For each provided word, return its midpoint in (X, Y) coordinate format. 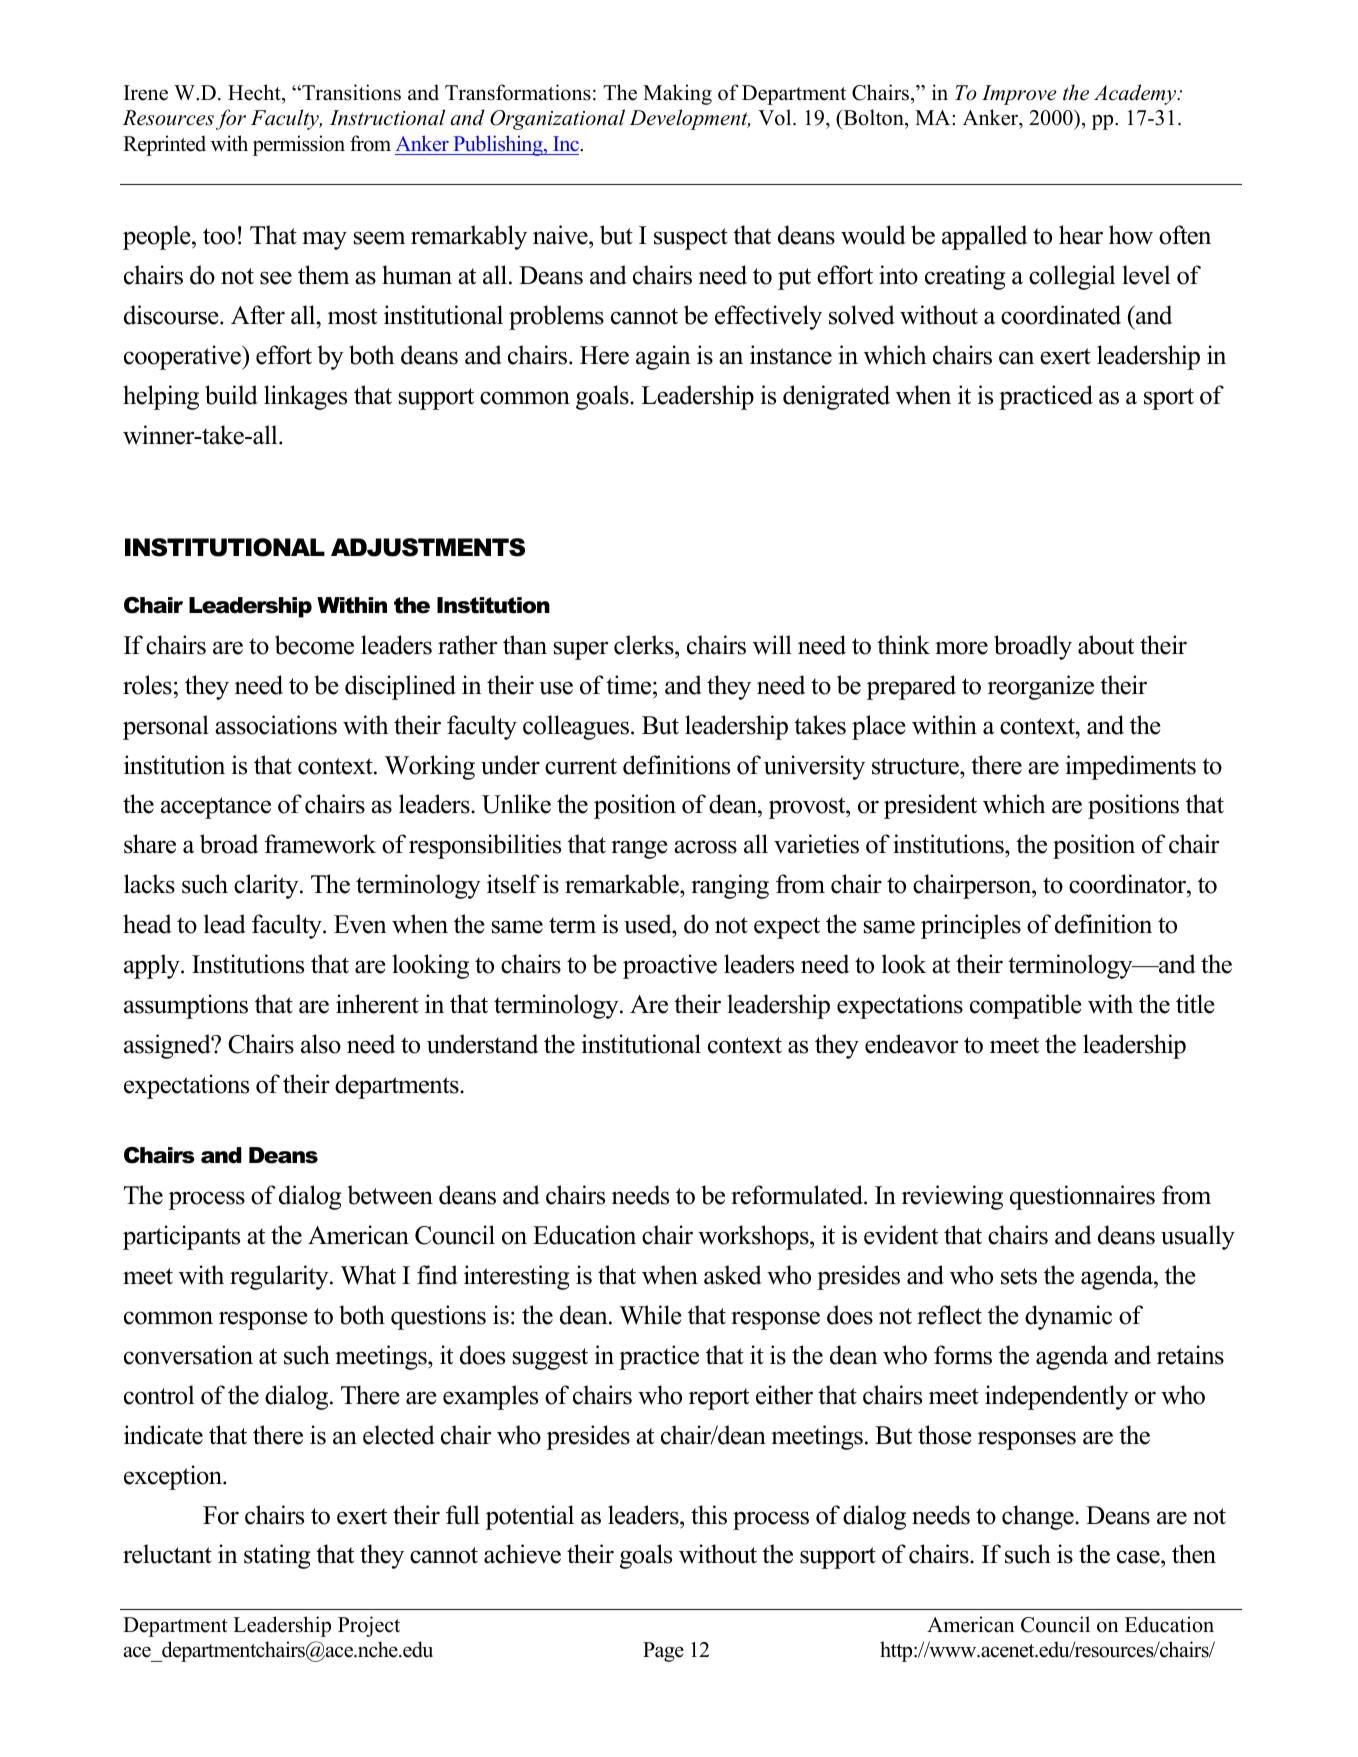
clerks (645, 645)
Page (663, 1652)
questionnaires (1082, 1197)
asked (733, 1275)
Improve (1019, 95)
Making (677, 94)
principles (971, 926)
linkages (305, 397)
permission (299, 145)
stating (277, 1556)
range (639, 849)
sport (1169, 399)
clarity (267, 886)
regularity (280, 1277)
